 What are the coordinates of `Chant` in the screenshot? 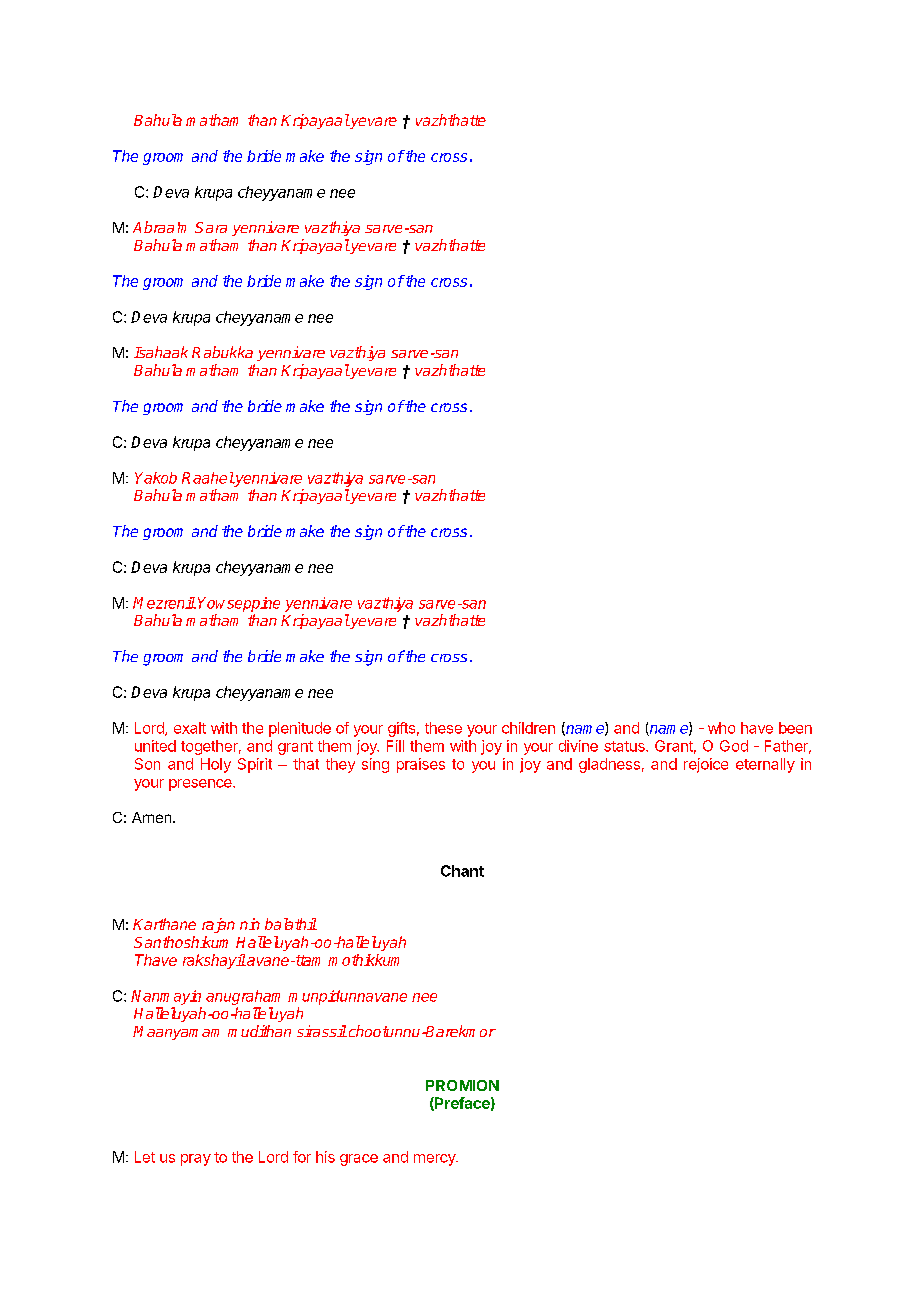 It's located at (462, 871).
